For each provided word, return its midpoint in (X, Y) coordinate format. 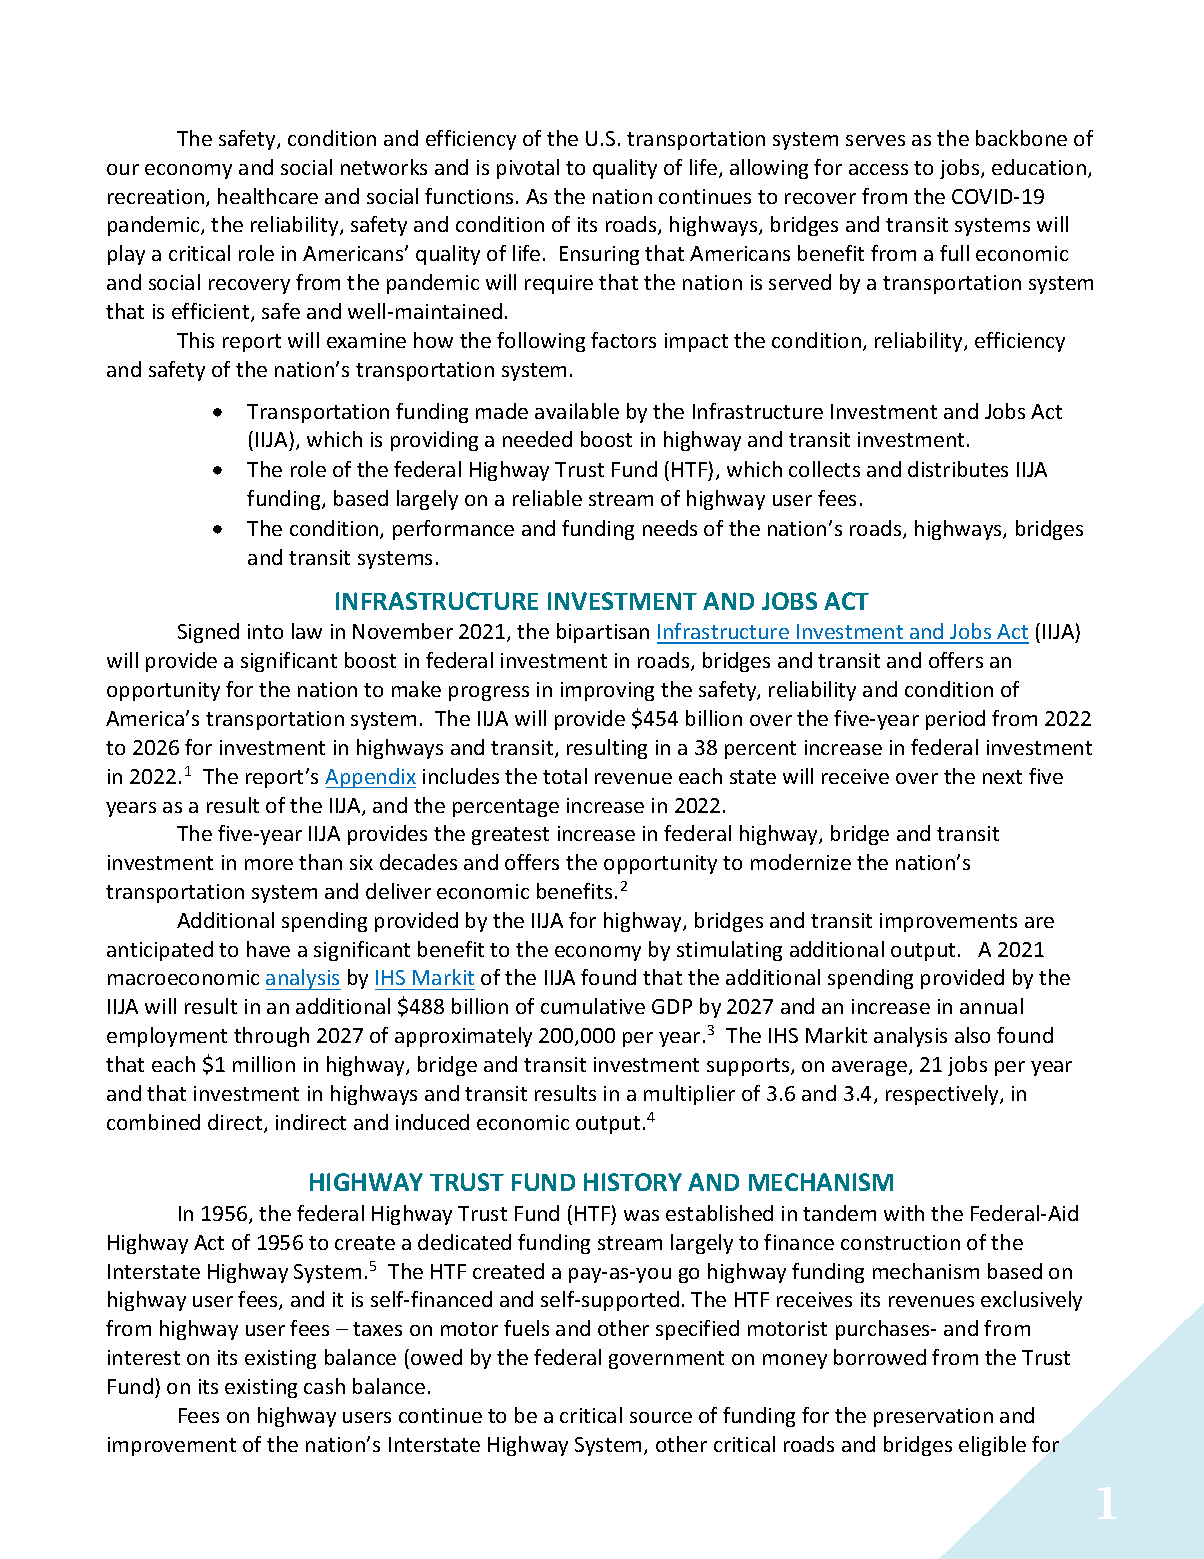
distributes (958, 469)
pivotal (528, 169)
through (271, 1037)
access (878, 169)
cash (324, 1386)
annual (991, 1006)
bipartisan (603, 633)
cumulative (593, 1006)
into (265, 631)
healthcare (268, 196)
